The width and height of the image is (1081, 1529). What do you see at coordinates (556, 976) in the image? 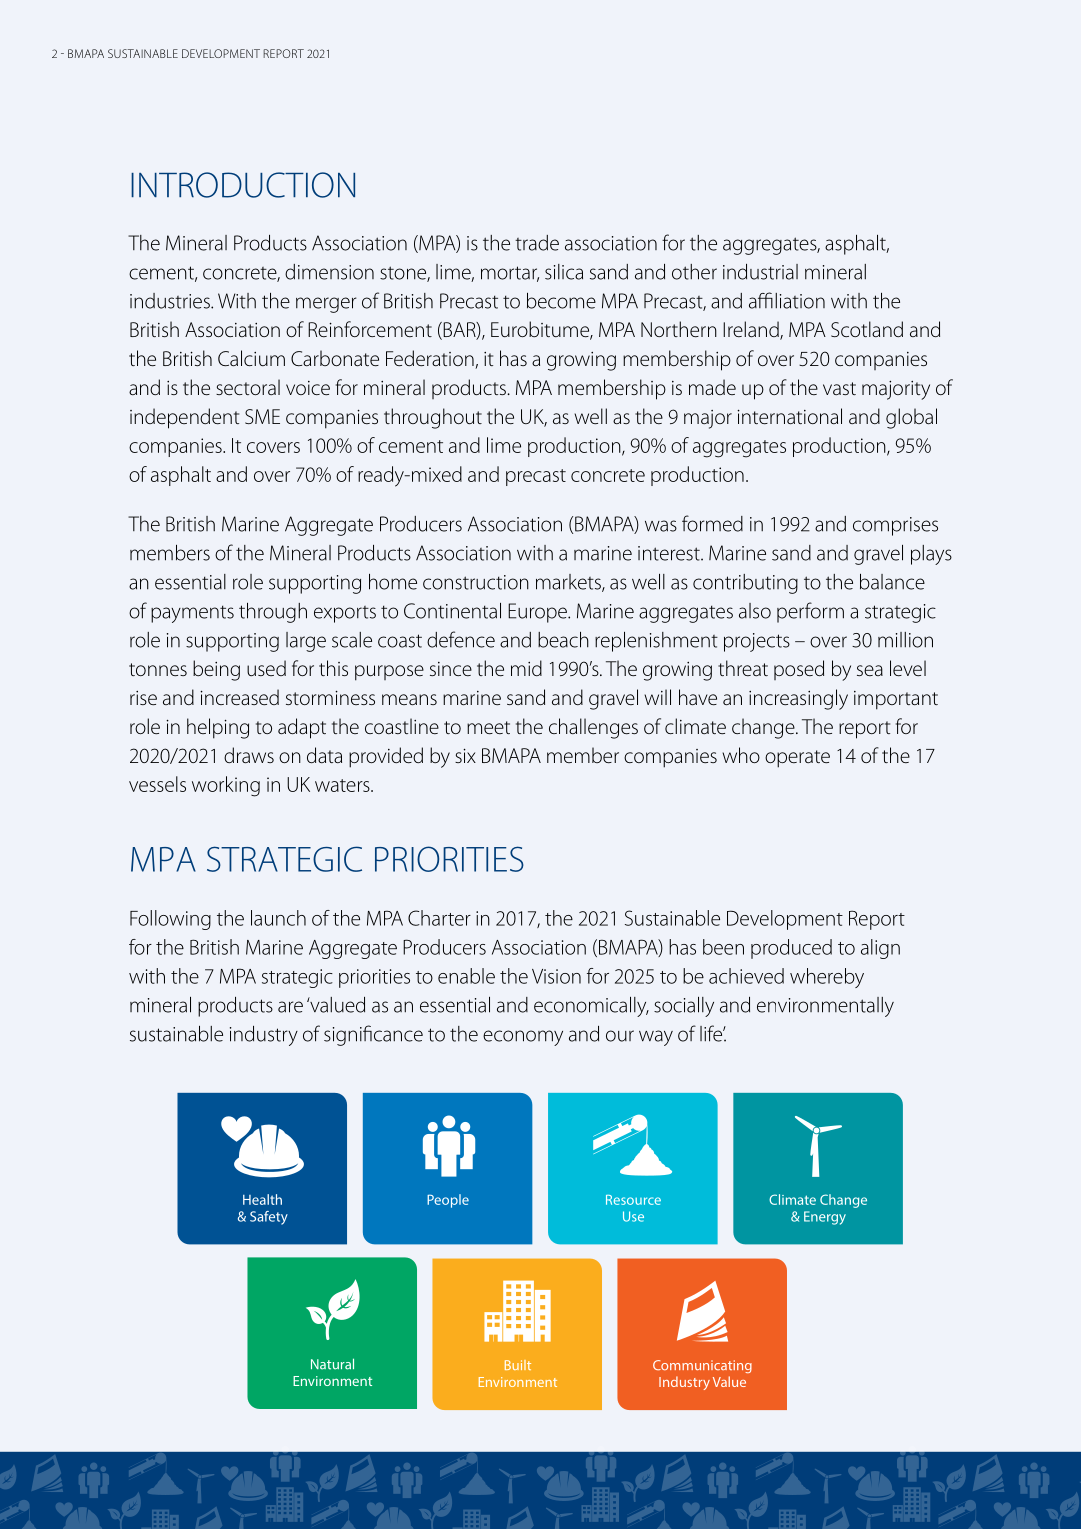
I see `Vision` at bounding box center [556, 976].
